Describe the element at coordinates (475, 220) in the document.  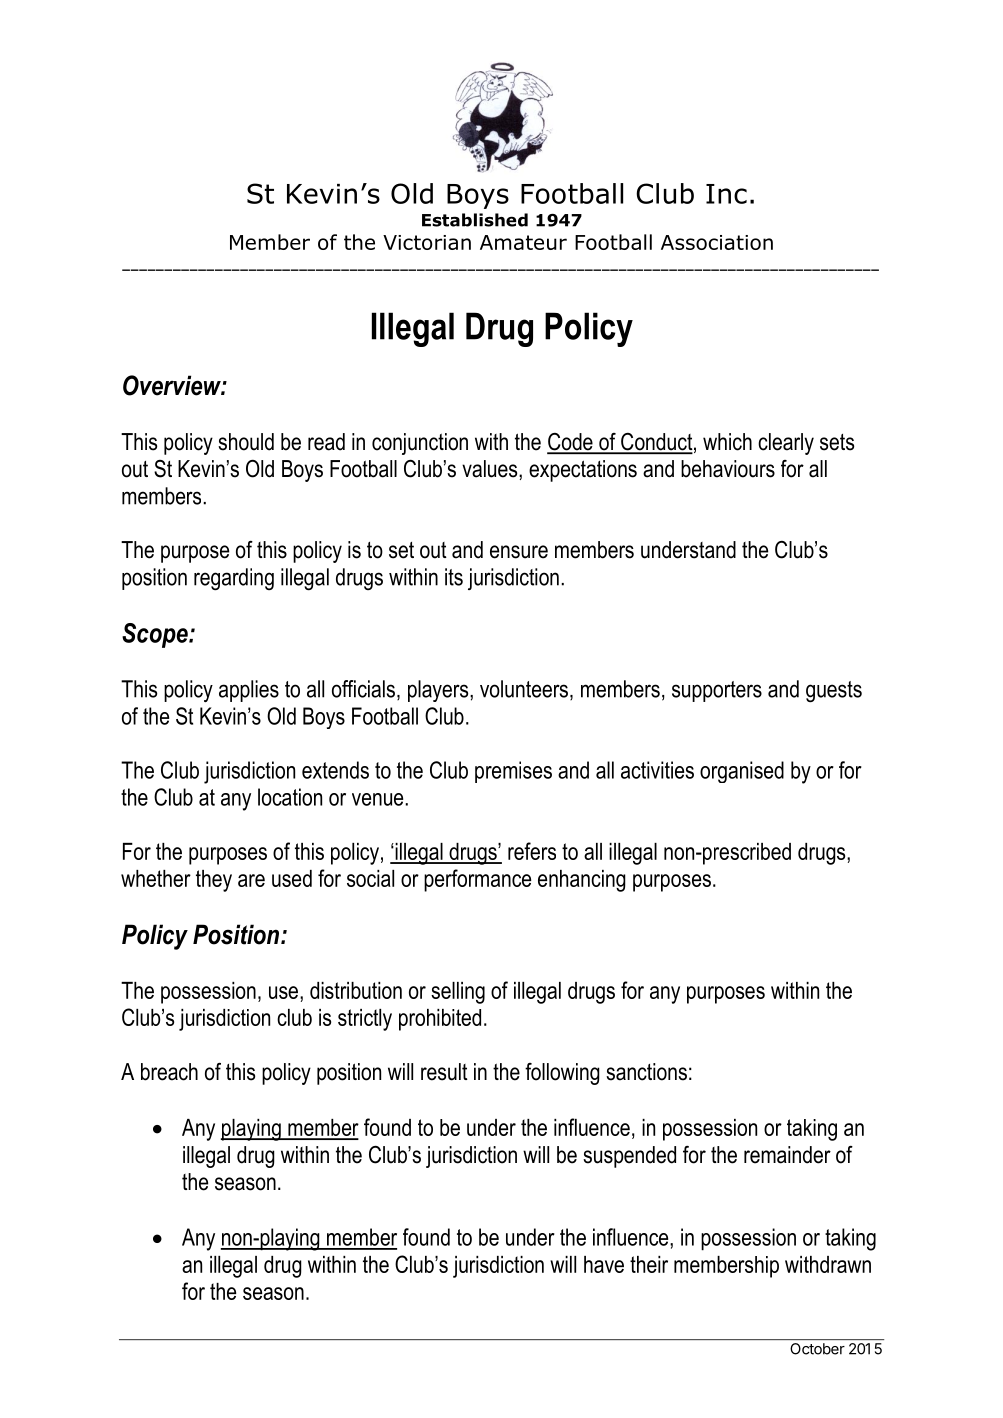
I see `Established` at that location.
